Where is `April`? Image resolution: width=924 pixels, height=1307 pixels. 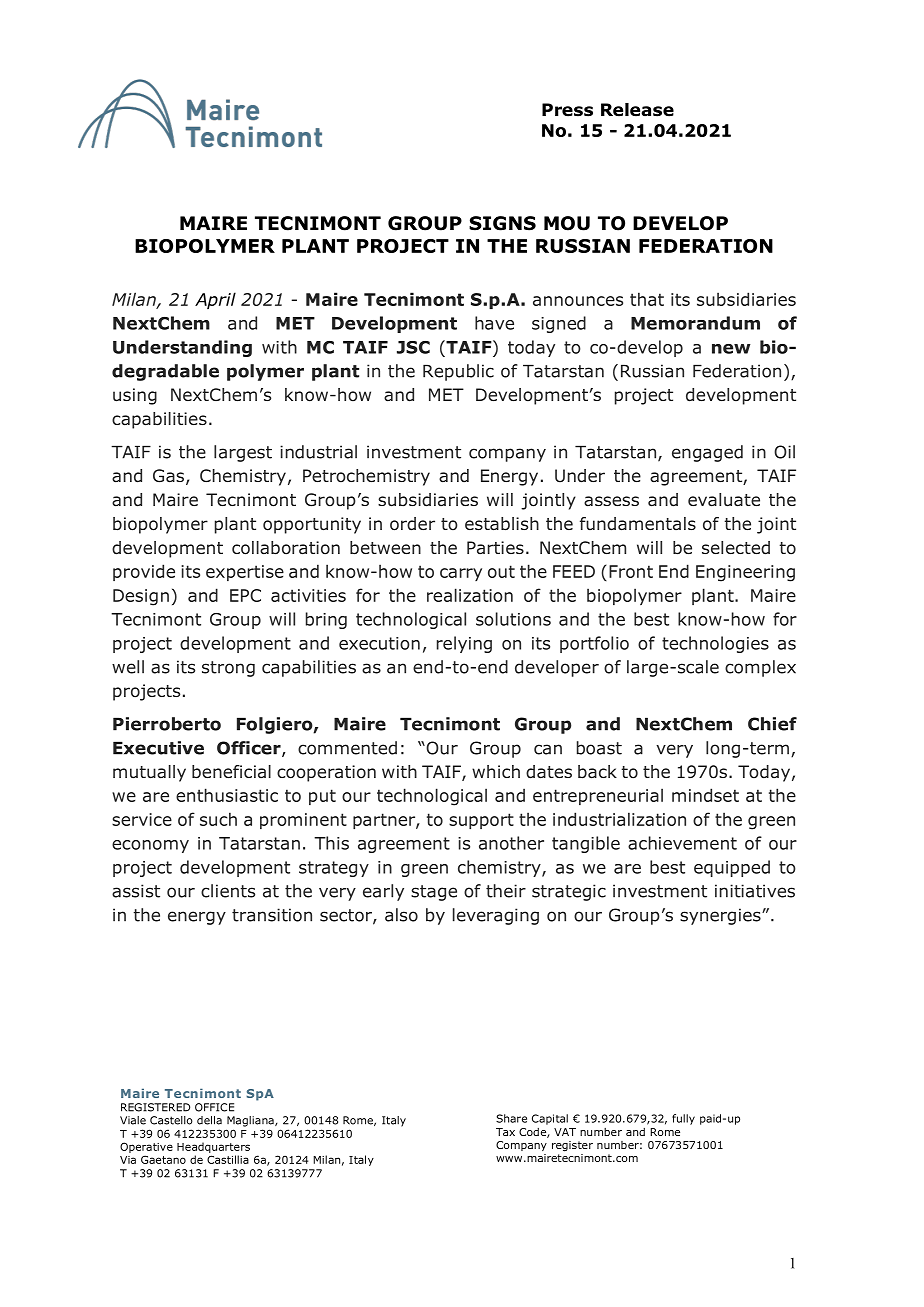 April is located at coordinates (215, 300).
